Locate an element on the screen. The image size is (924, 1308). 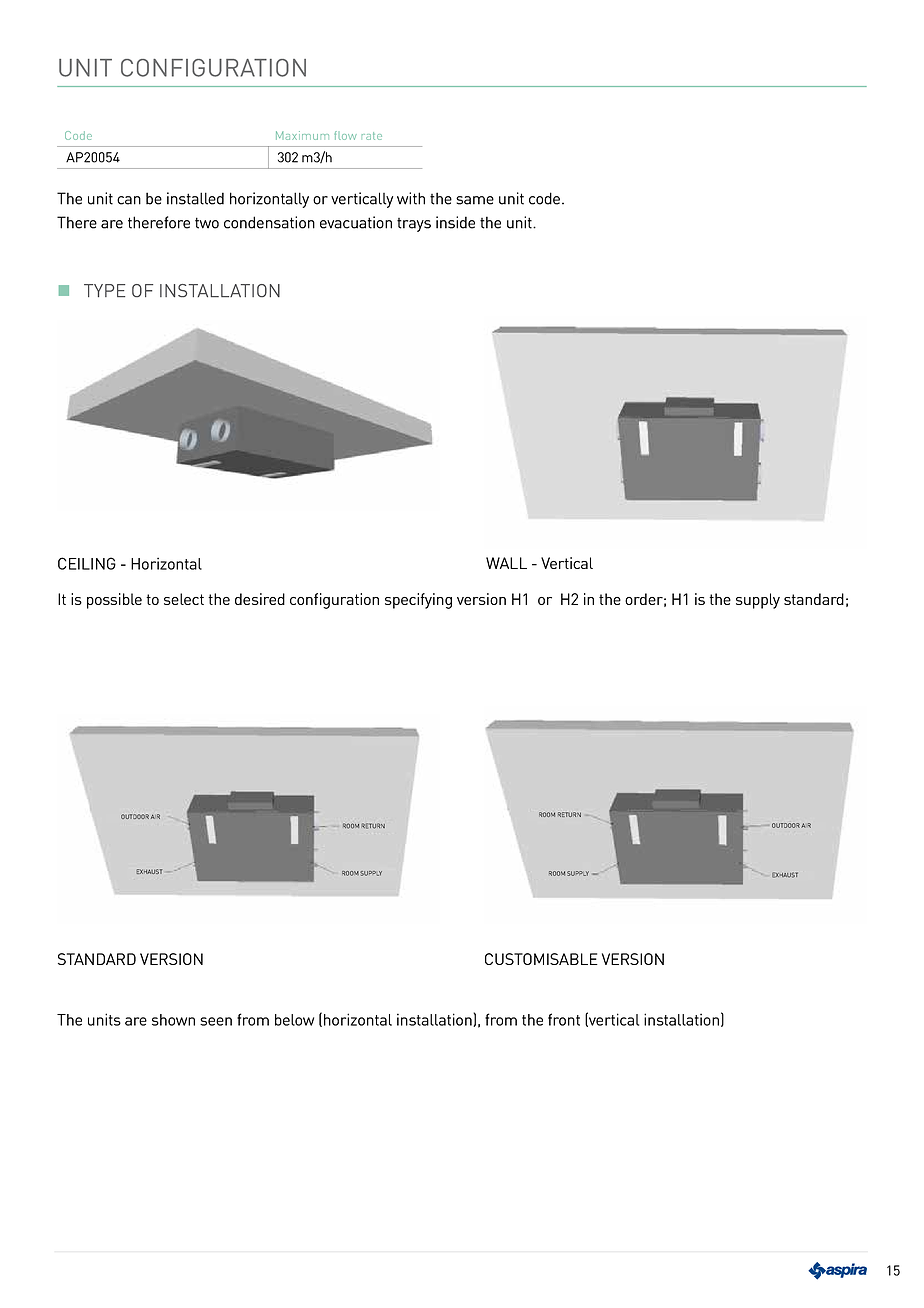
shown is located at coordinates (173, 1020).
